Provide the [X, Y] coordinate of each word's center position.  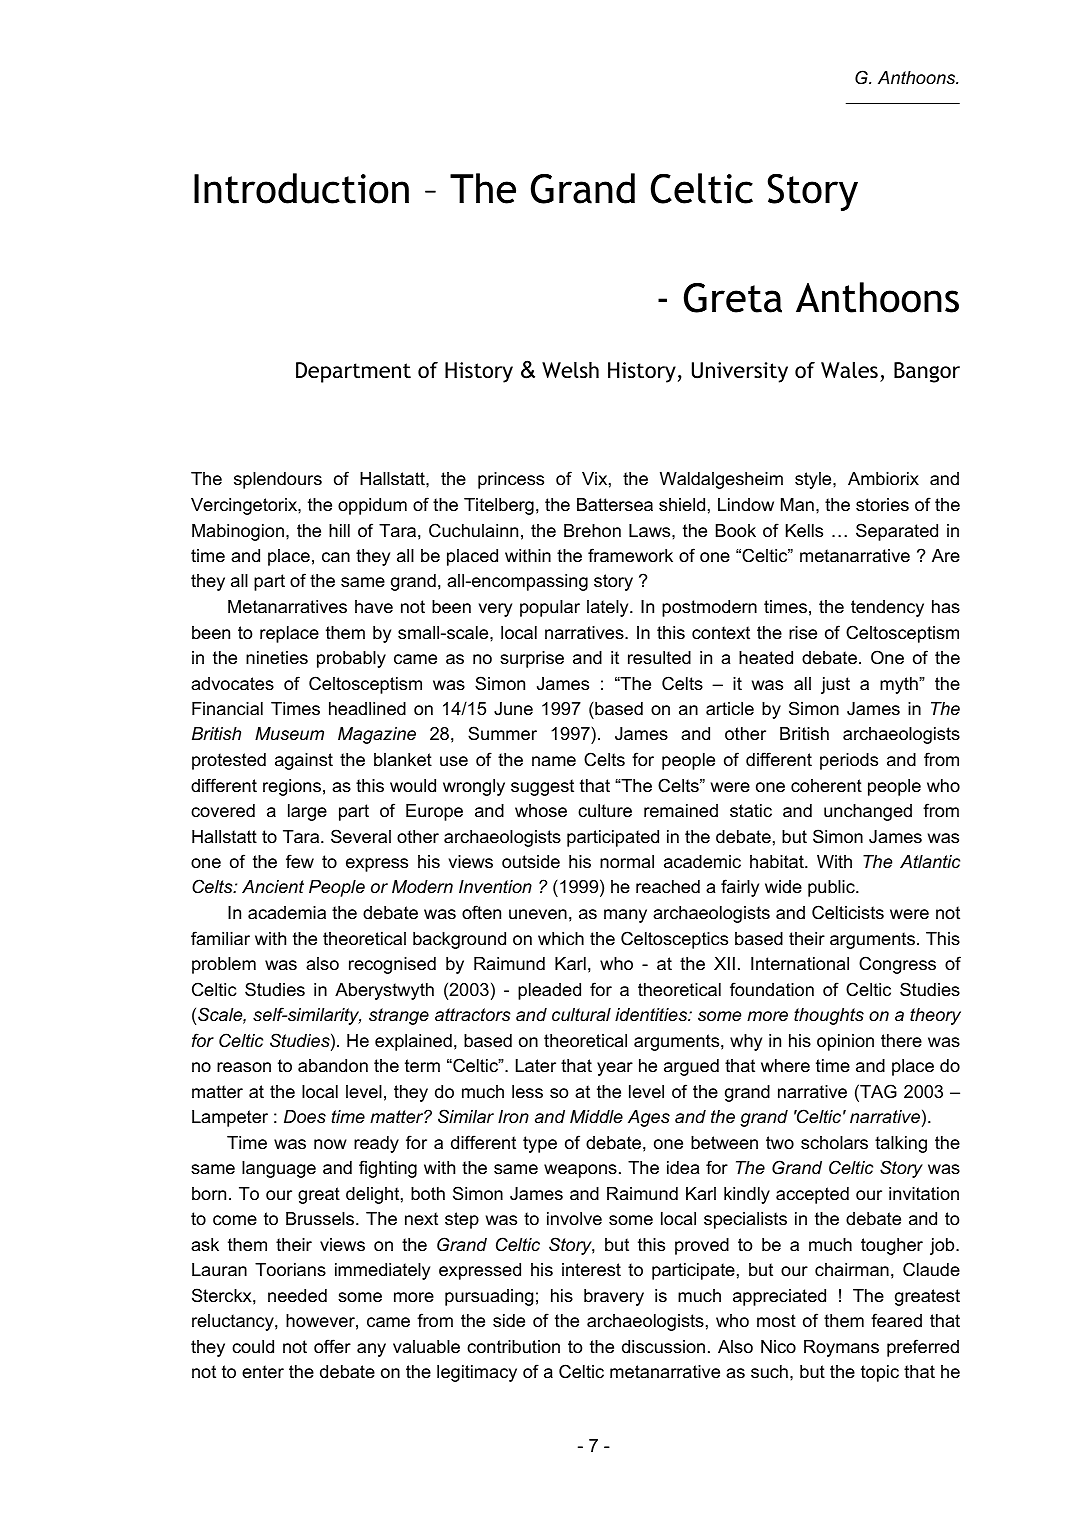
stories [882, 505]
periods [849, 761]
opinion [845, 1042]
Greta [733, 298]
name [554, 761]
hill [339, 530]
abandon [333, 1066]
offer [332, 1346]
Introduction [301, 188]
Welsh [570, 370]
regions [292, 787]
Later [536, 1066]
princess [511, 480]
